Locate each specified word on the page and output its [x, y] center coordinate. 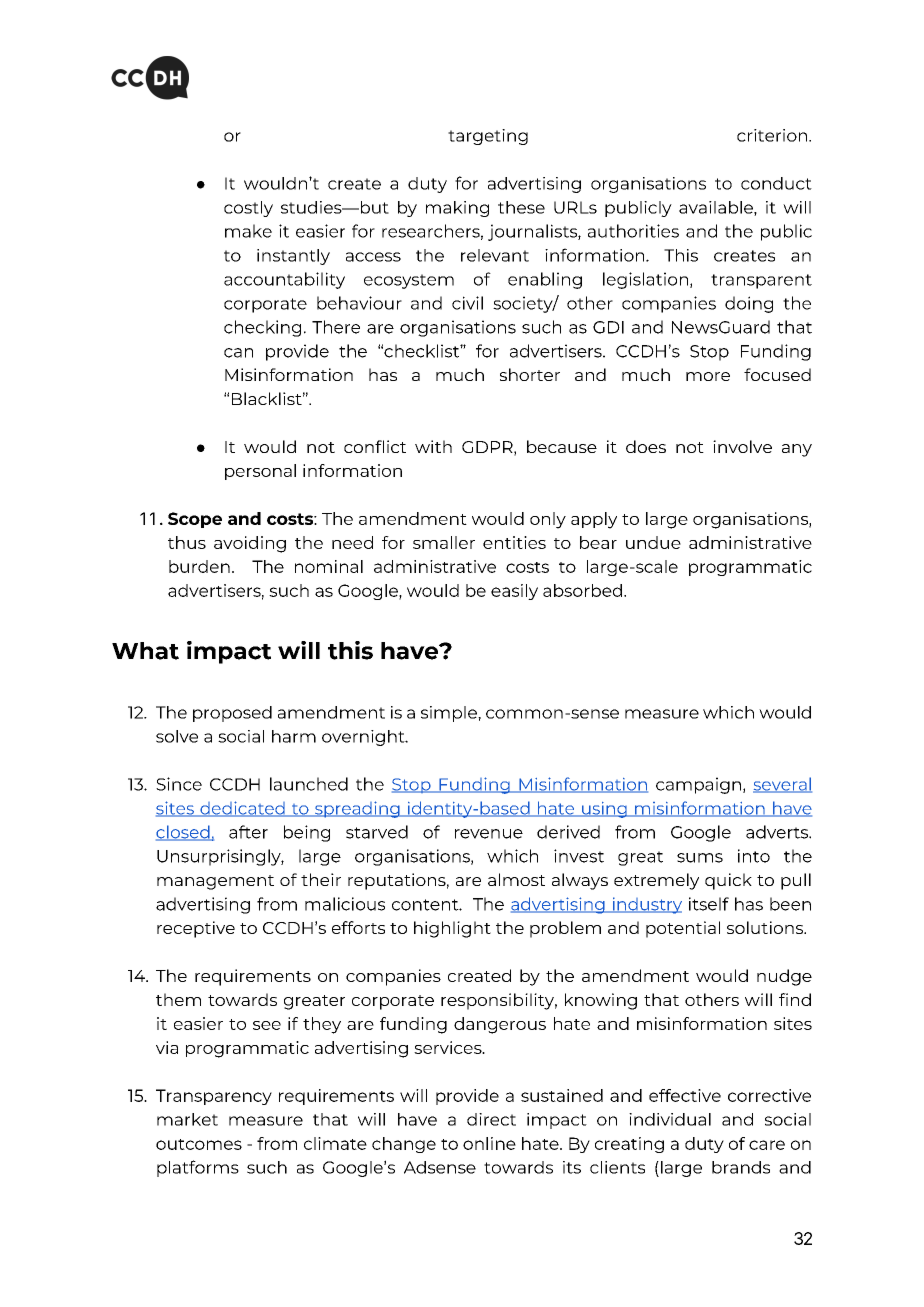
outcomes [199, 1144]
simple [450, 714]
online [489, 1143]
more [708, 376]
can [238, 353]
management [215, 882]
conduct [776, 183]
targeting [488, 137]
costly [248, 209]
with [433, 446]
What [145, 651]
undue [653, 542]
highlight [452, 929]
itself [709, 904]
